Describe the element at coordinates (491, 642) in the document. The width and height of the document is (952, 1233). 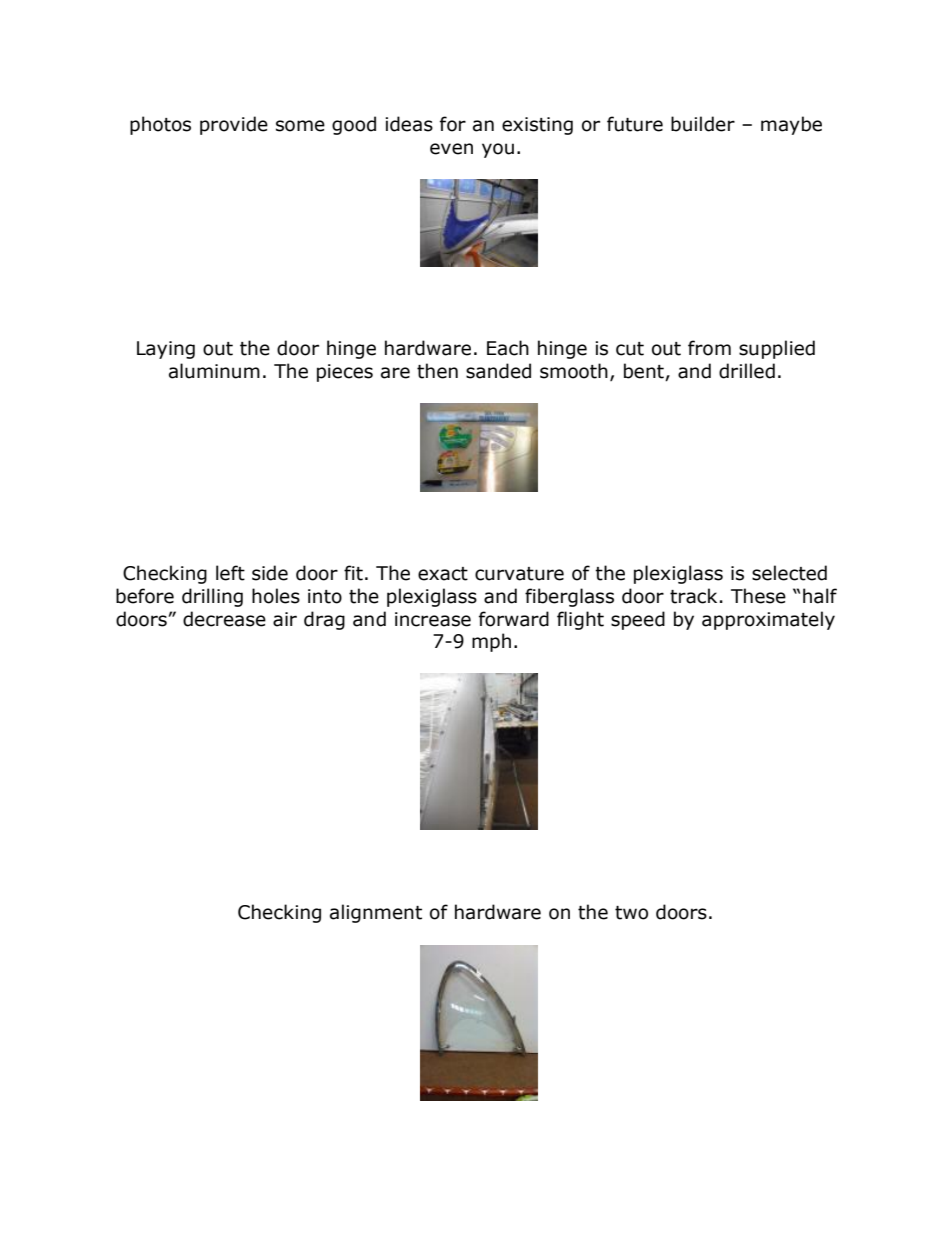
I see `mph` at that location.
